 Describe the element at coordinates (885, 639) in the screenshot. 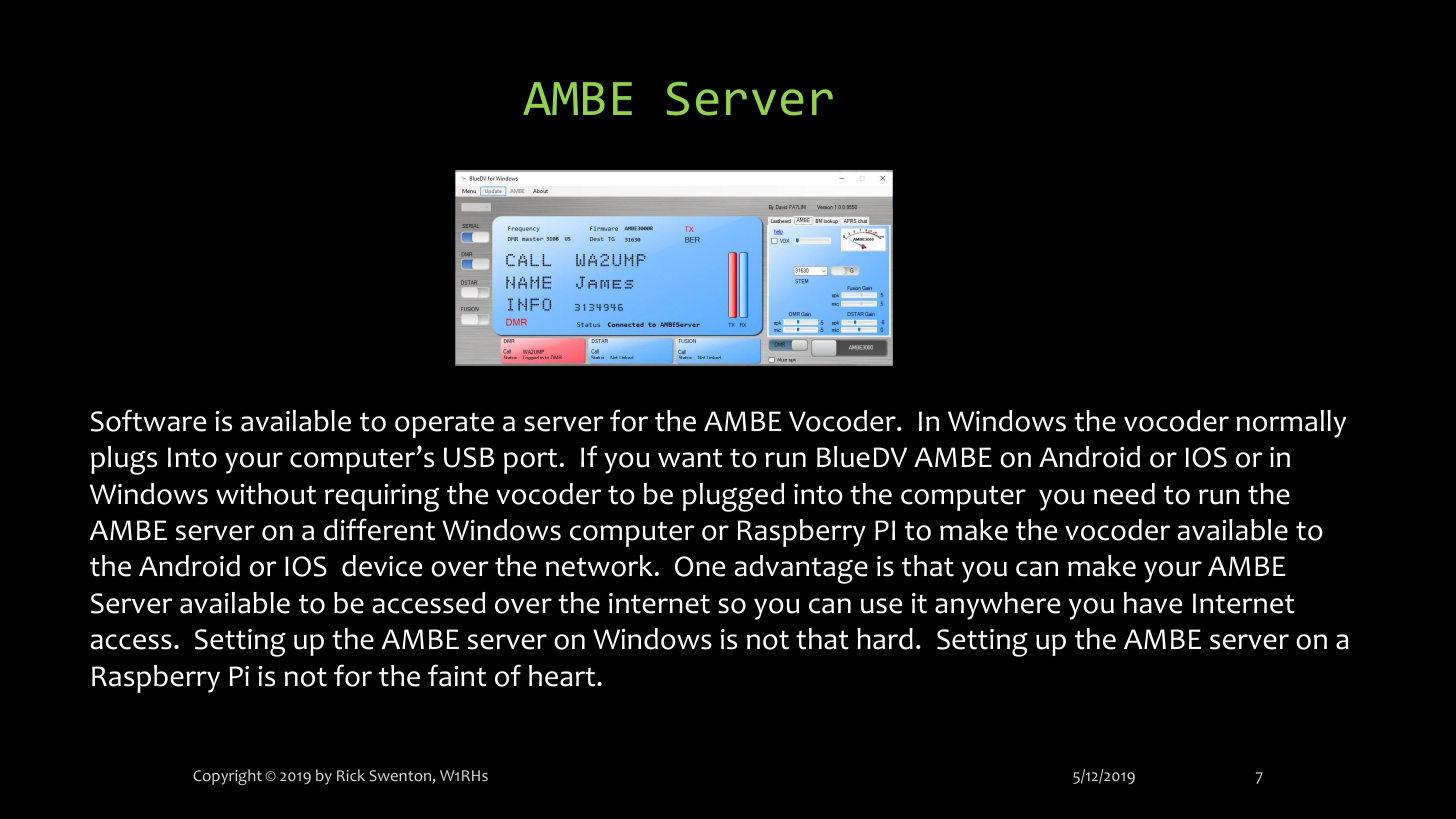

I see `hard` at that location.
